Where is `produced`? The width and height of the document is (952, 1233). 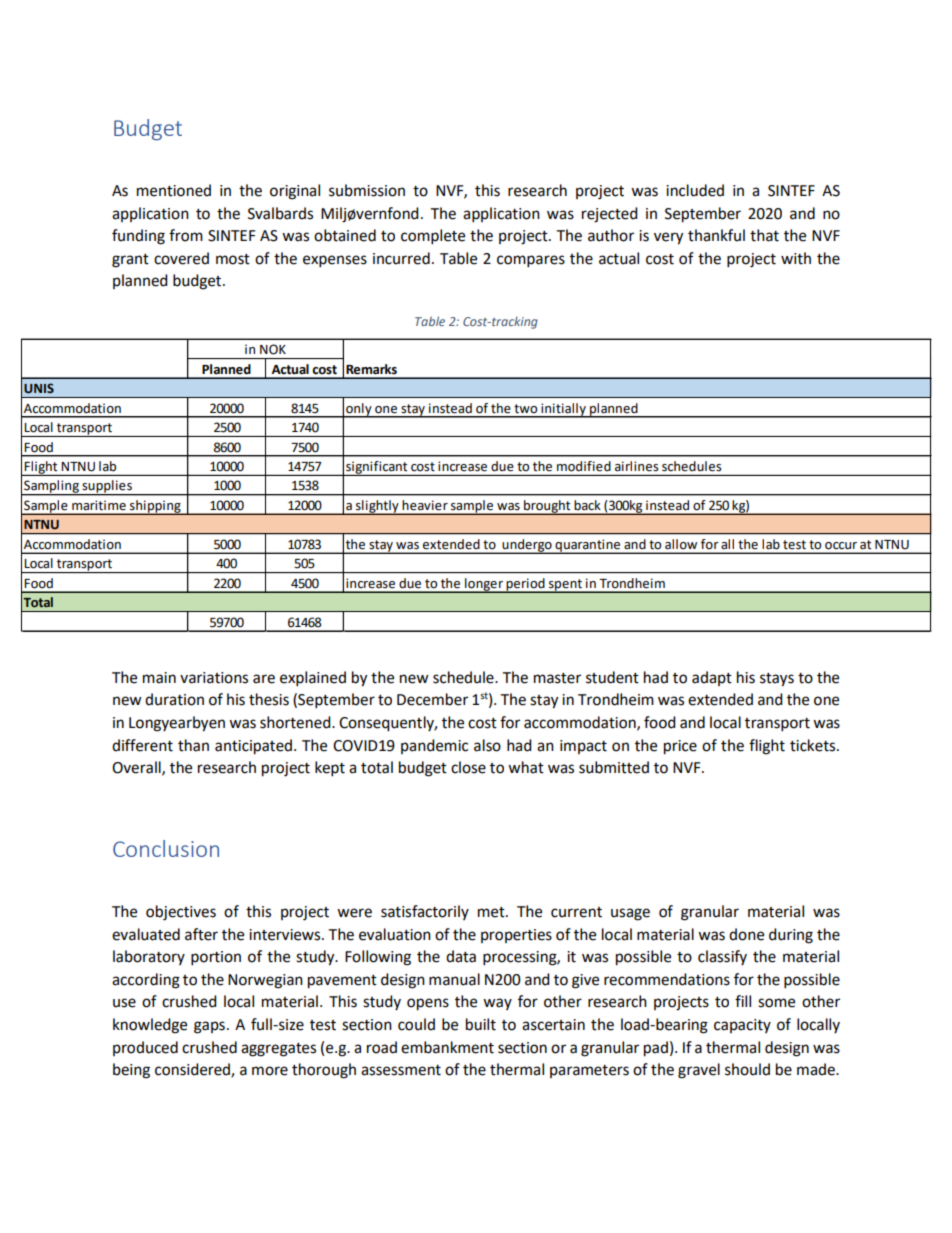 produced is located at coordinates (145, 1048).
